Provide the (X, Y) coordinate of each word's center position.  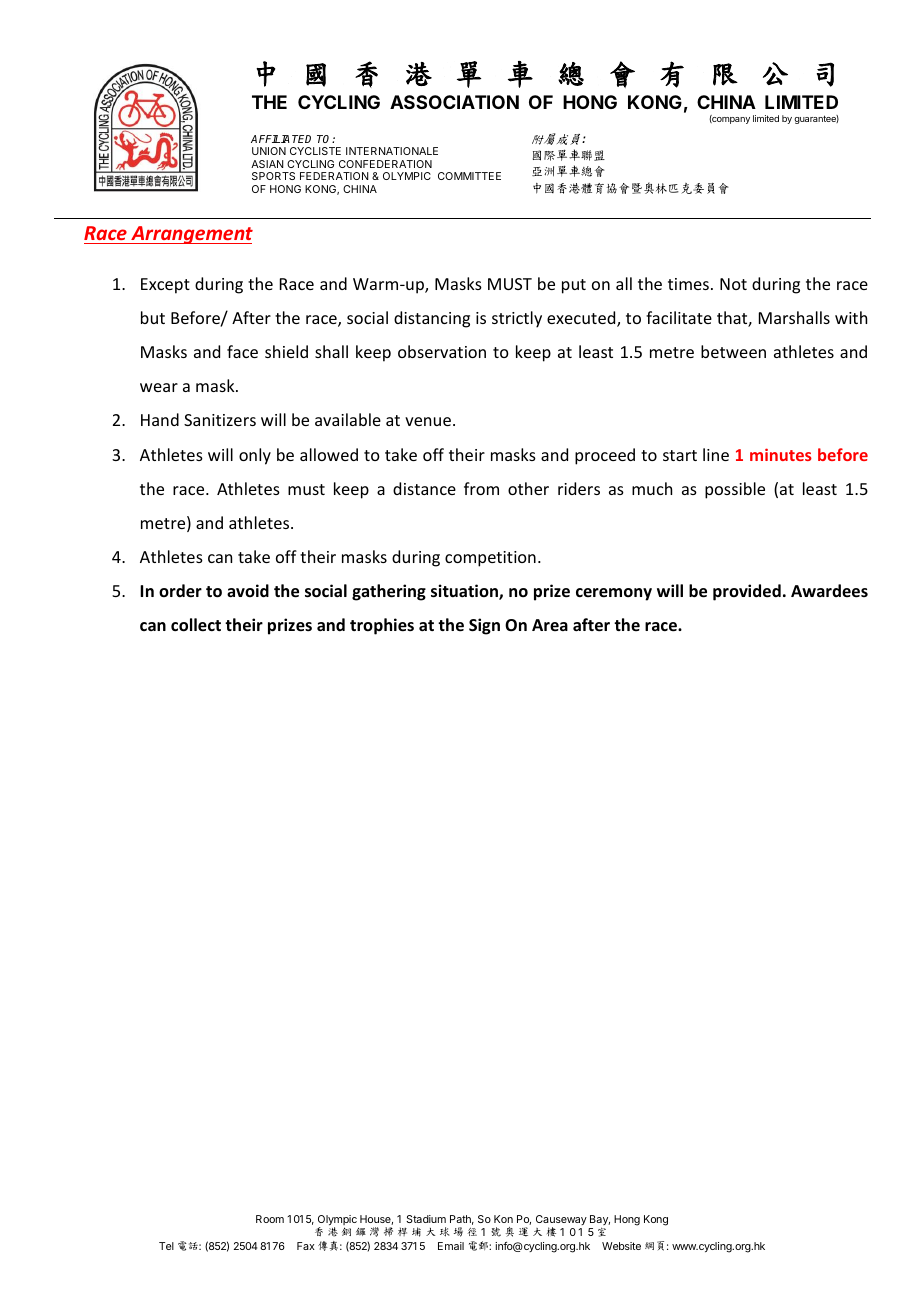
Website (621, 1246)
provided (747, 592)
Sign (484, 626)
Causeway (561, 1221)
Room (270, 1219)
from (481, 488)
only (255, 456)
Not (733, 284)
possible (735, 490)
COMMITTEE (469, 176)
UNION (269, 151)
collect (196, 625)
